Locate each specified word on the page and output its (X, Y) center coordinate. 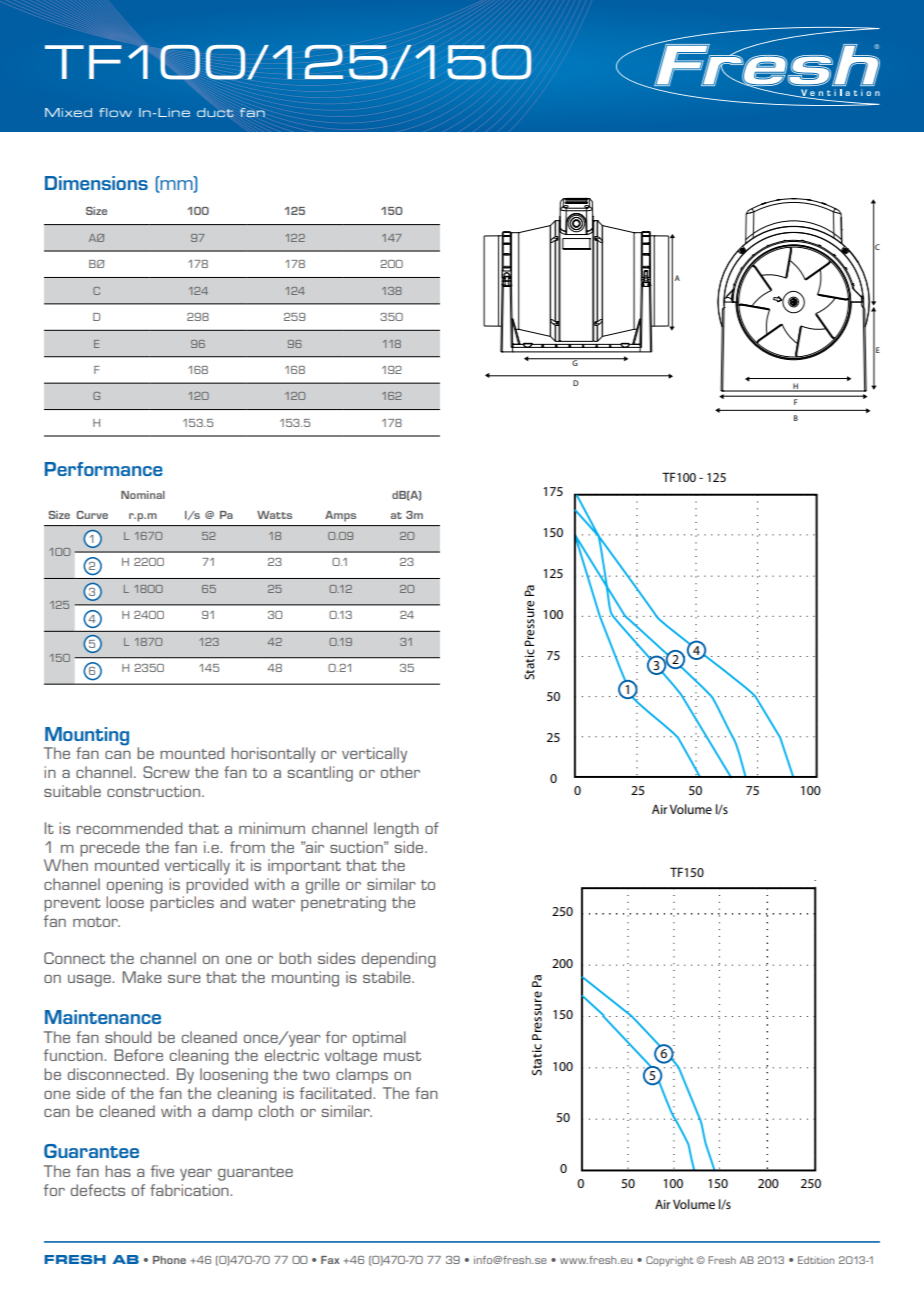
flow (115, 112)
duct (215, 112)
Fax (330, 1260)
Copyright (670, 1261)
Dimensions (96, 183)
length (396, 830)
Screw (166, 772)
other (400, 772)
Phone (169, 1260)
